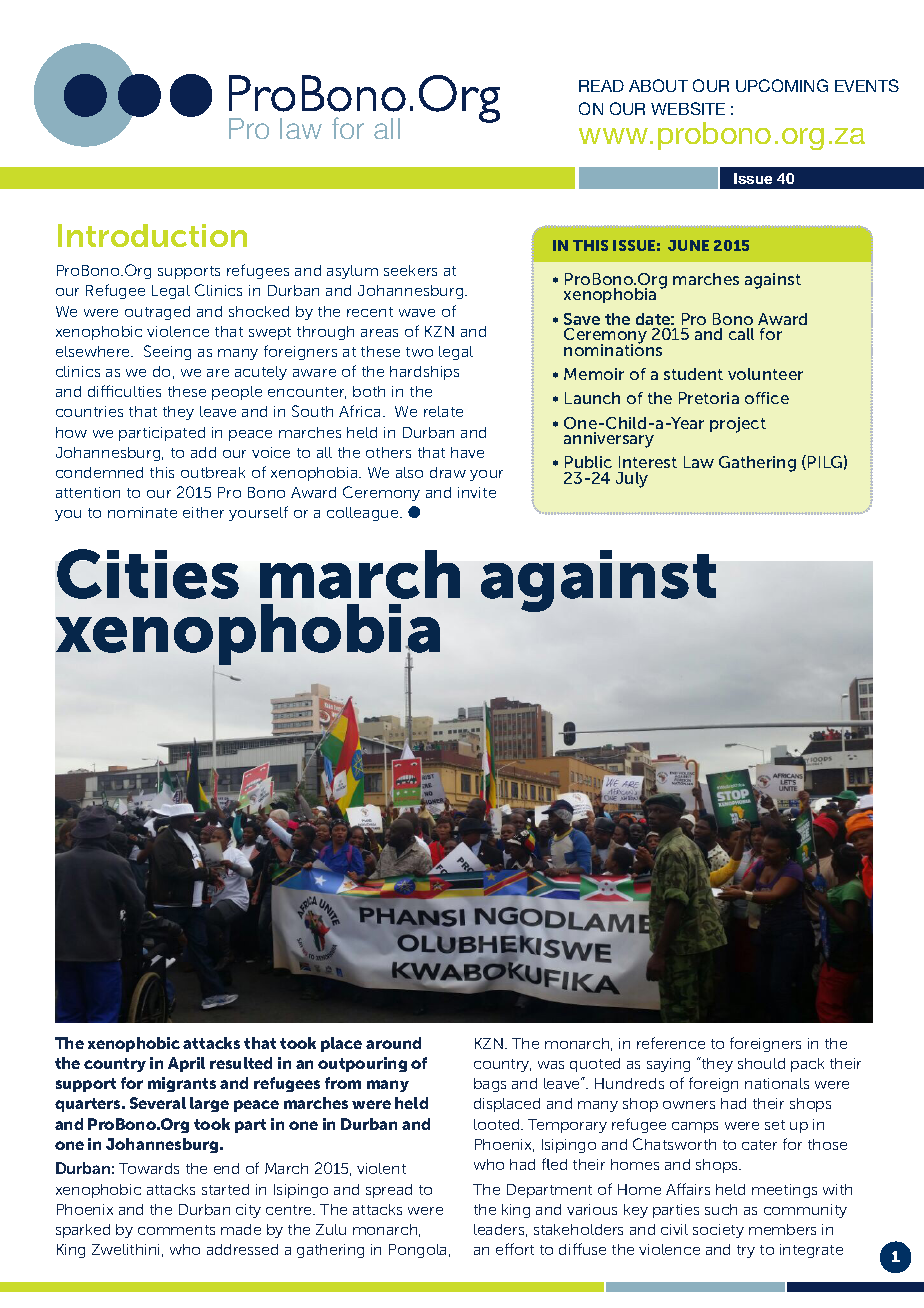 This screenshot has height=1308, width=924. I want to click on nominate, so click(142, 512).
